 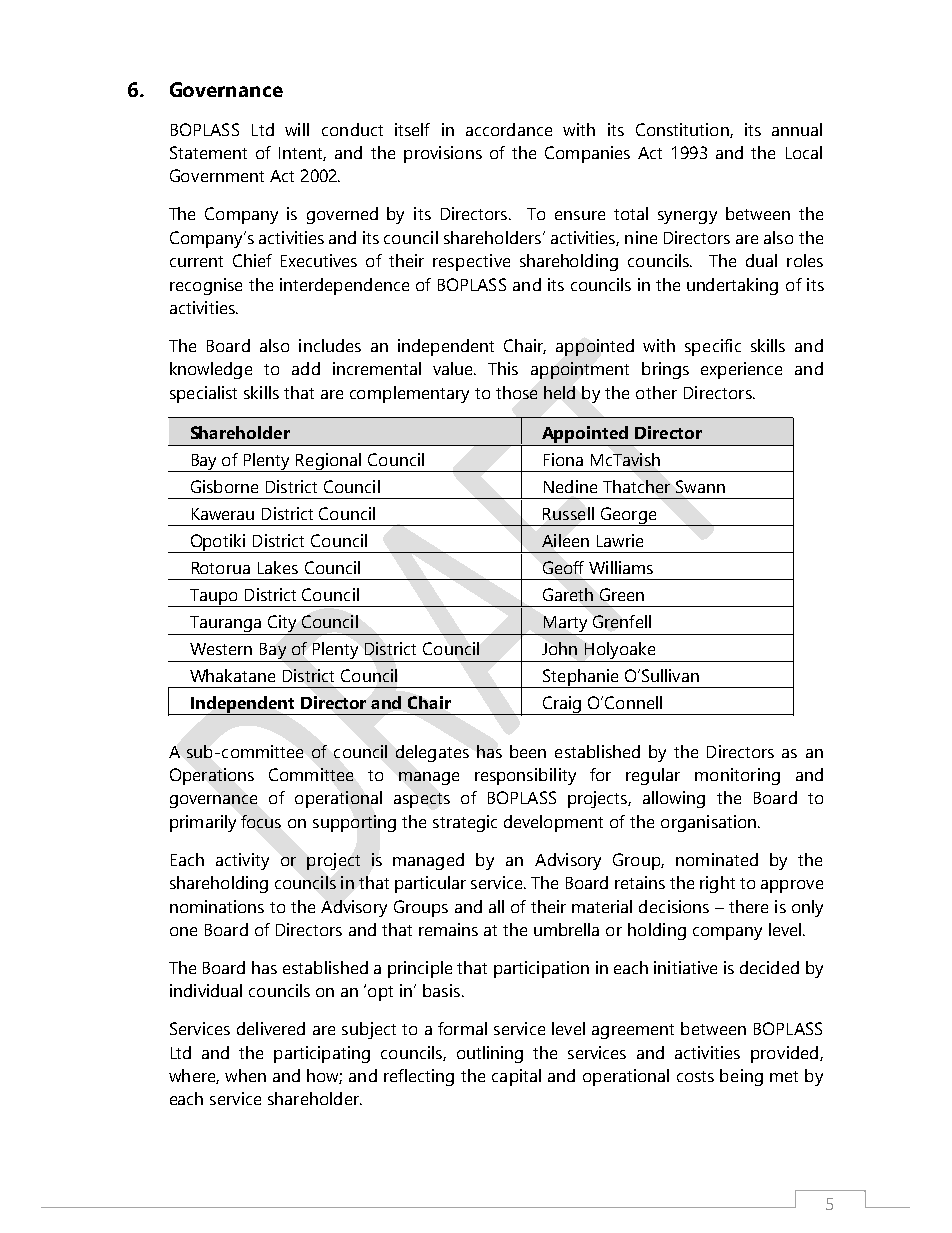 I want to click on outlining, so click(x=490, y=1054).
